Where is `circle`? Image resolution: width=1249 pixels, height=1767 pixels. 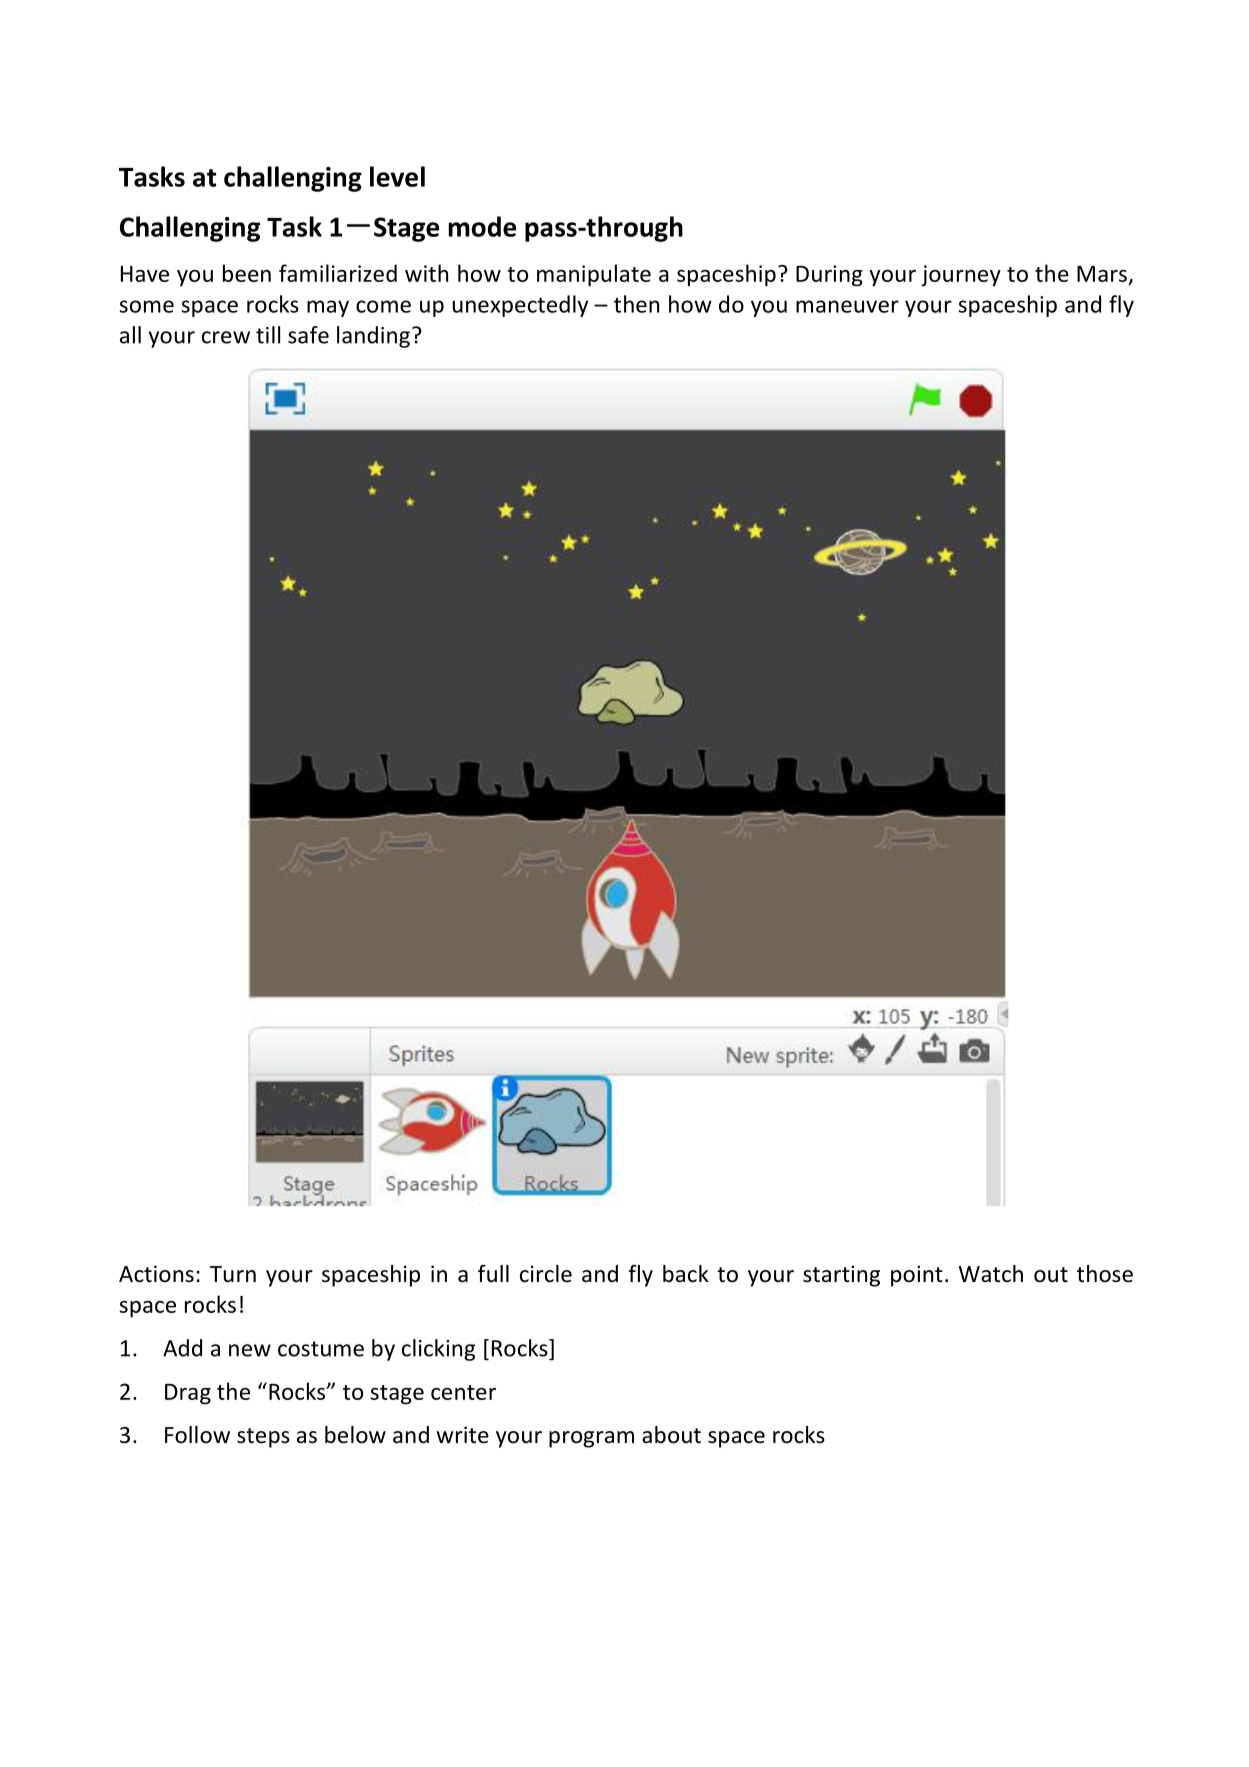
circle is located at coordinates (546, 1274).
